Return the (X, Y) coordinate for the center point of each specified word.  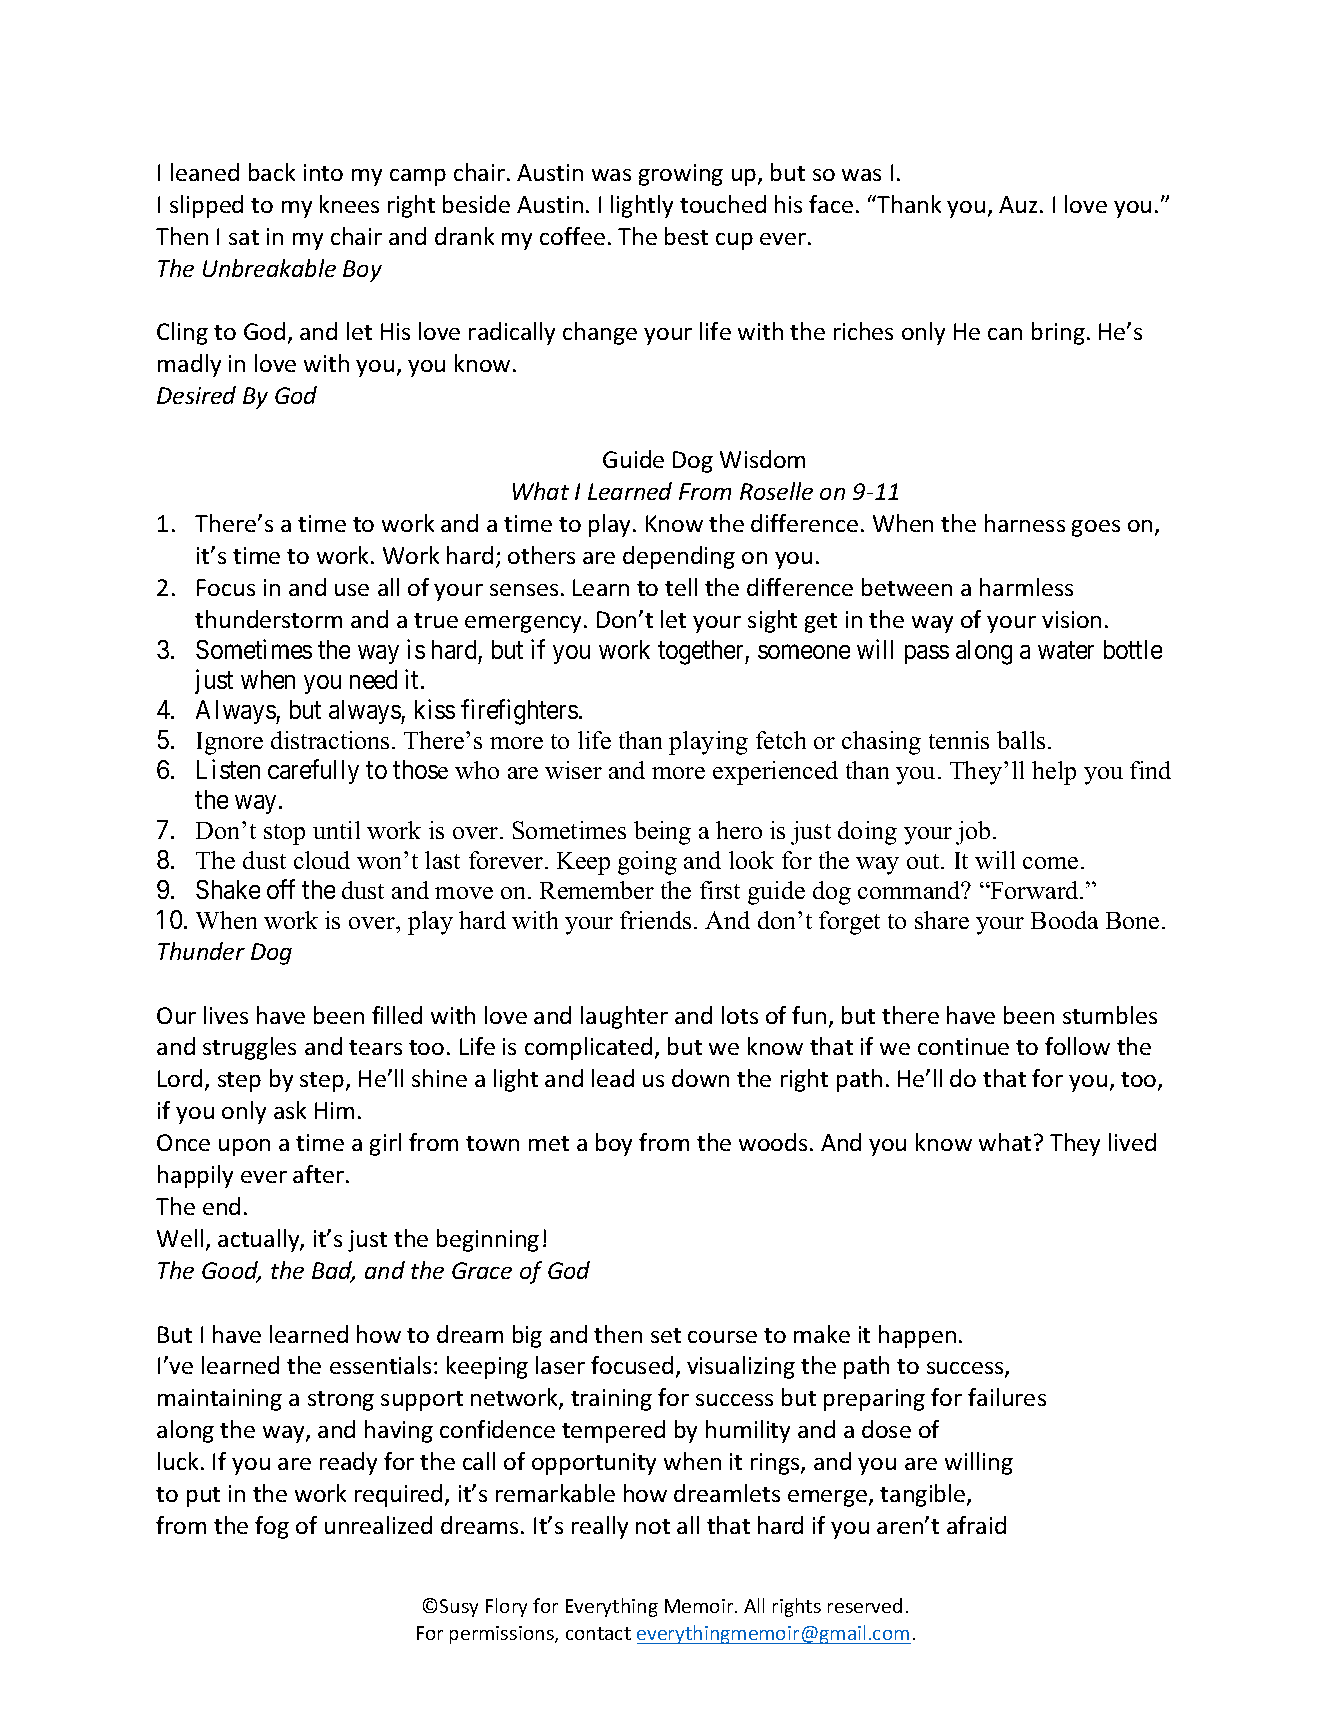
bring (1058, 333)
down (700, 1078)
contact (598, 1633)
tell (681, 587)
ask (290, 1110)
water (1066, 650)
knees (349, 204)
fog (272, 1527)
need (373, 679)
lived (1132, 1142)
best (686, 236)
